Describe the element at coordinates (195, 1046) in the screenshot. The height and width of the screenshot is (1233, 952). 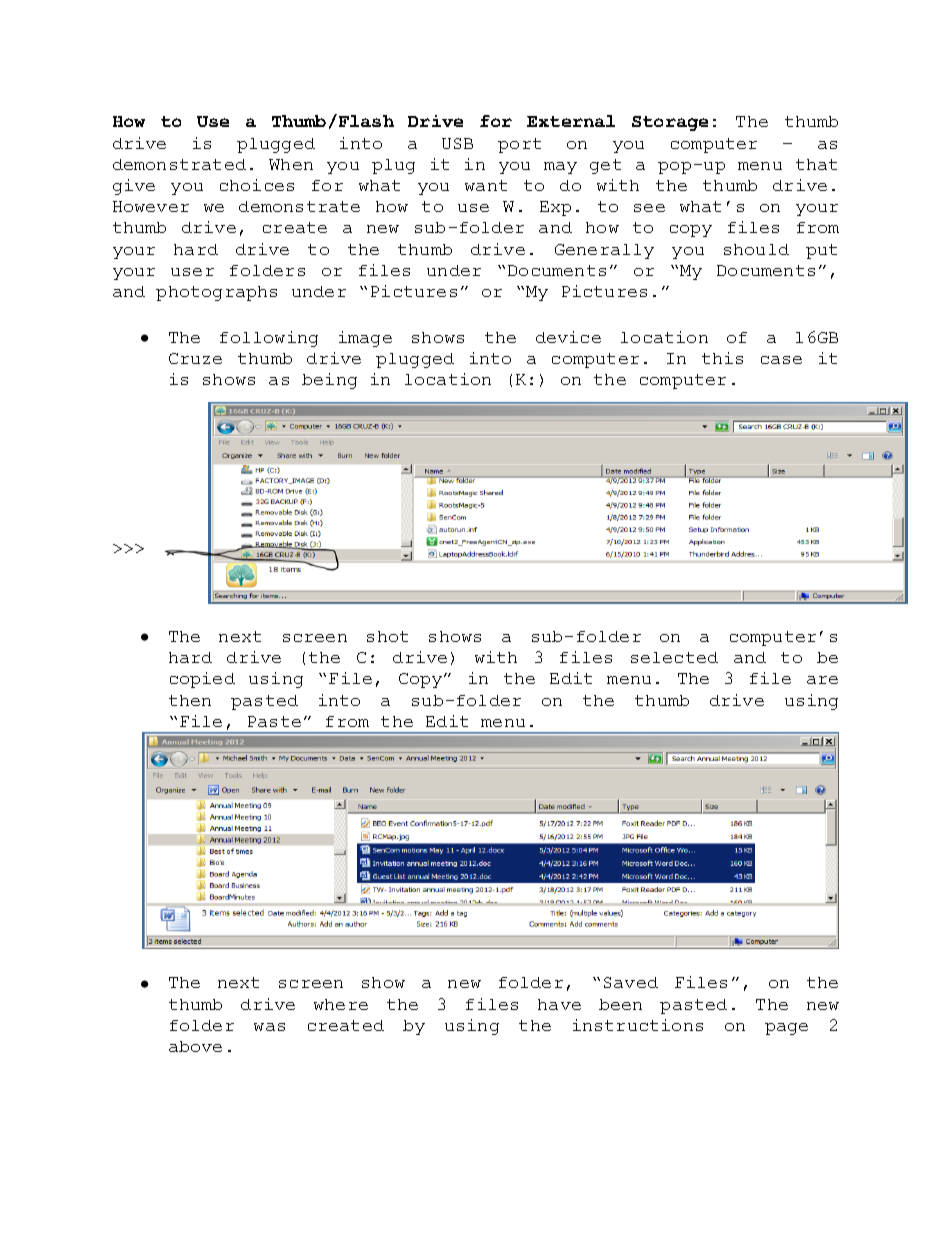
I see `above` at that location.
